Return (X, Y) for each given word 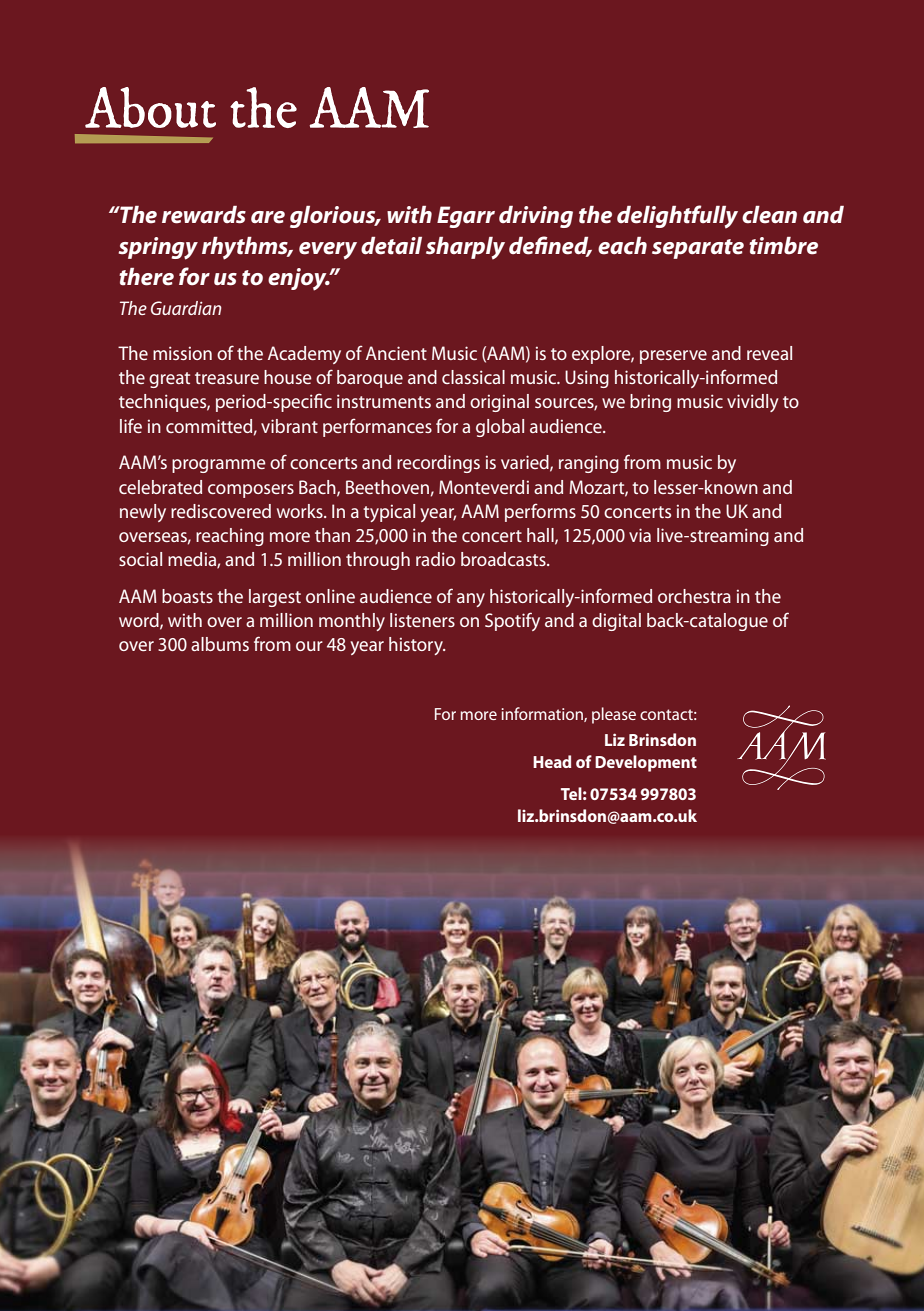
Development (646, 763)
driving (536, 217)
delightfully (677, 217)
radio (435, 559)
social (140, 559)
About (150, 107)
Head (552, 761)
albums (220, 644)
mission (182, 353)
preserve (673, 357)
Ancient (396, 353)
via (640, 535)
